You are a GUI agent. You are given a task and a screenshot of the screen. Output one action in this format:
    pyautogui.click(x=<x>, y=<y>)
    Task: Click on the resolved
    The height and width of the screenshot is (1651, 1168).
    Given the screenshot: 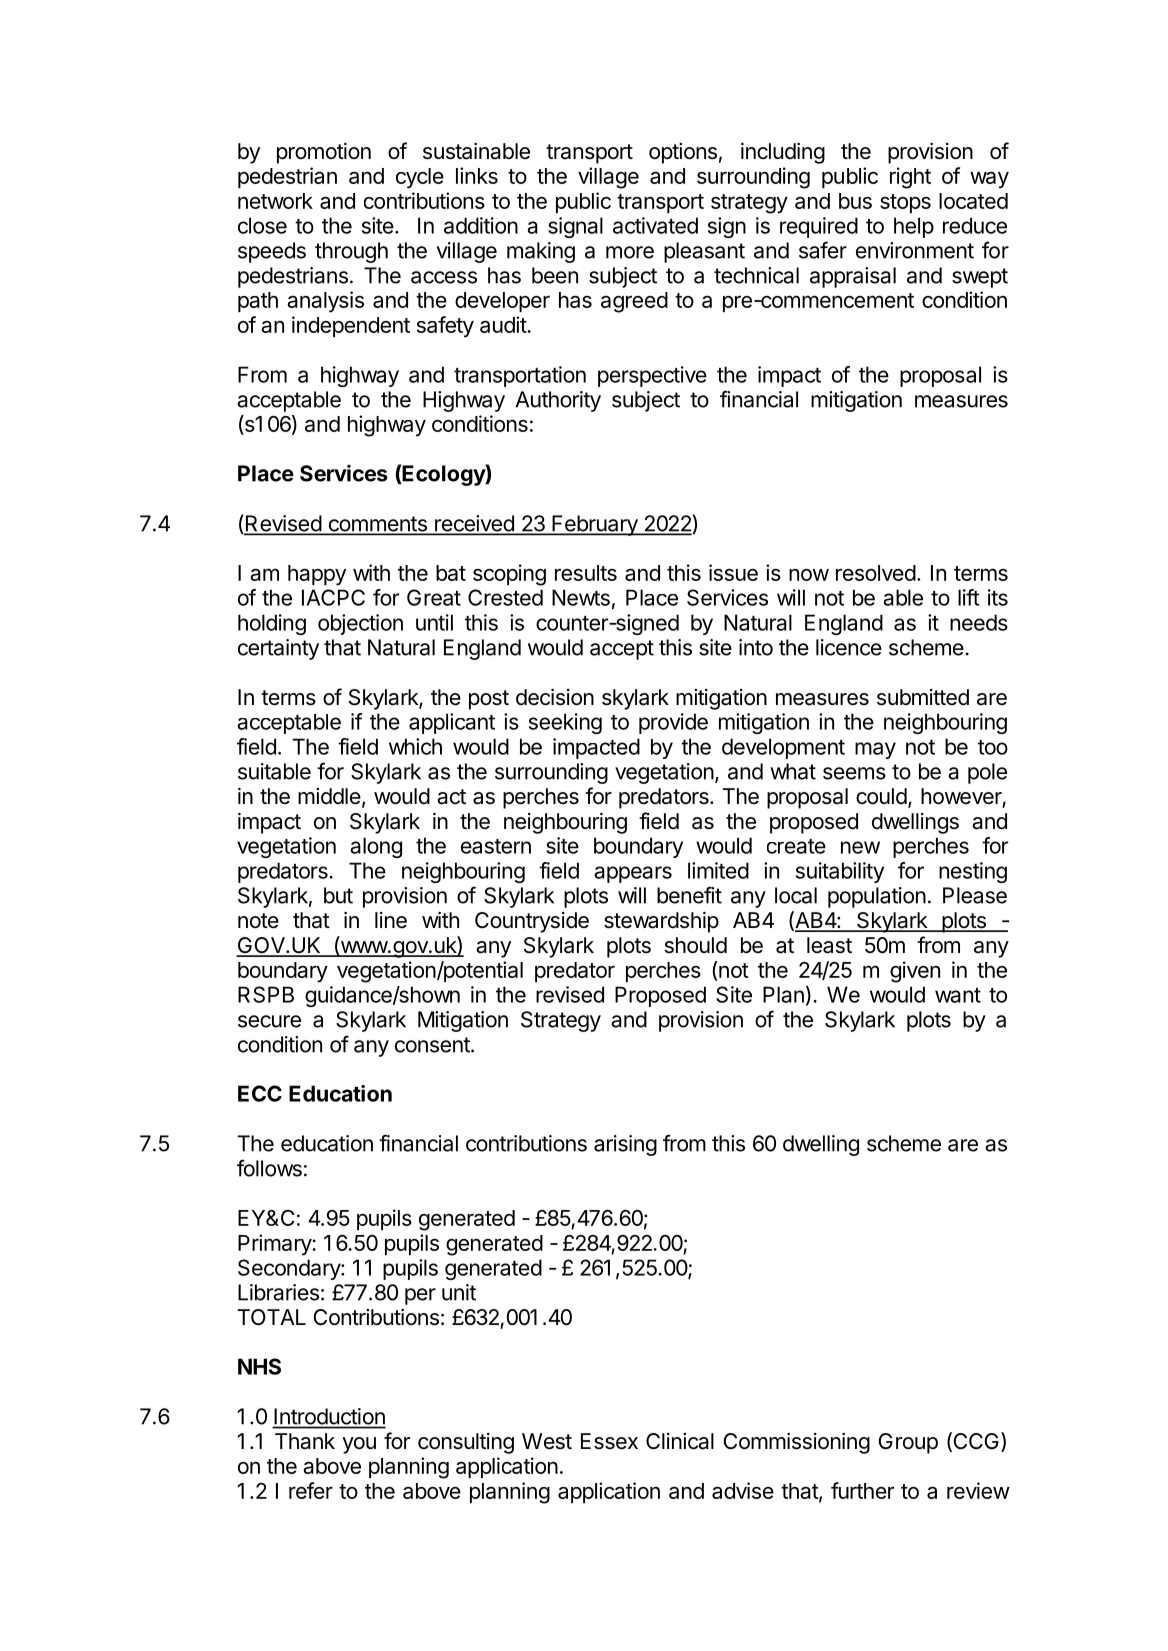 What is the action you would take?
    pyautogui.click(x=876, y=573)
